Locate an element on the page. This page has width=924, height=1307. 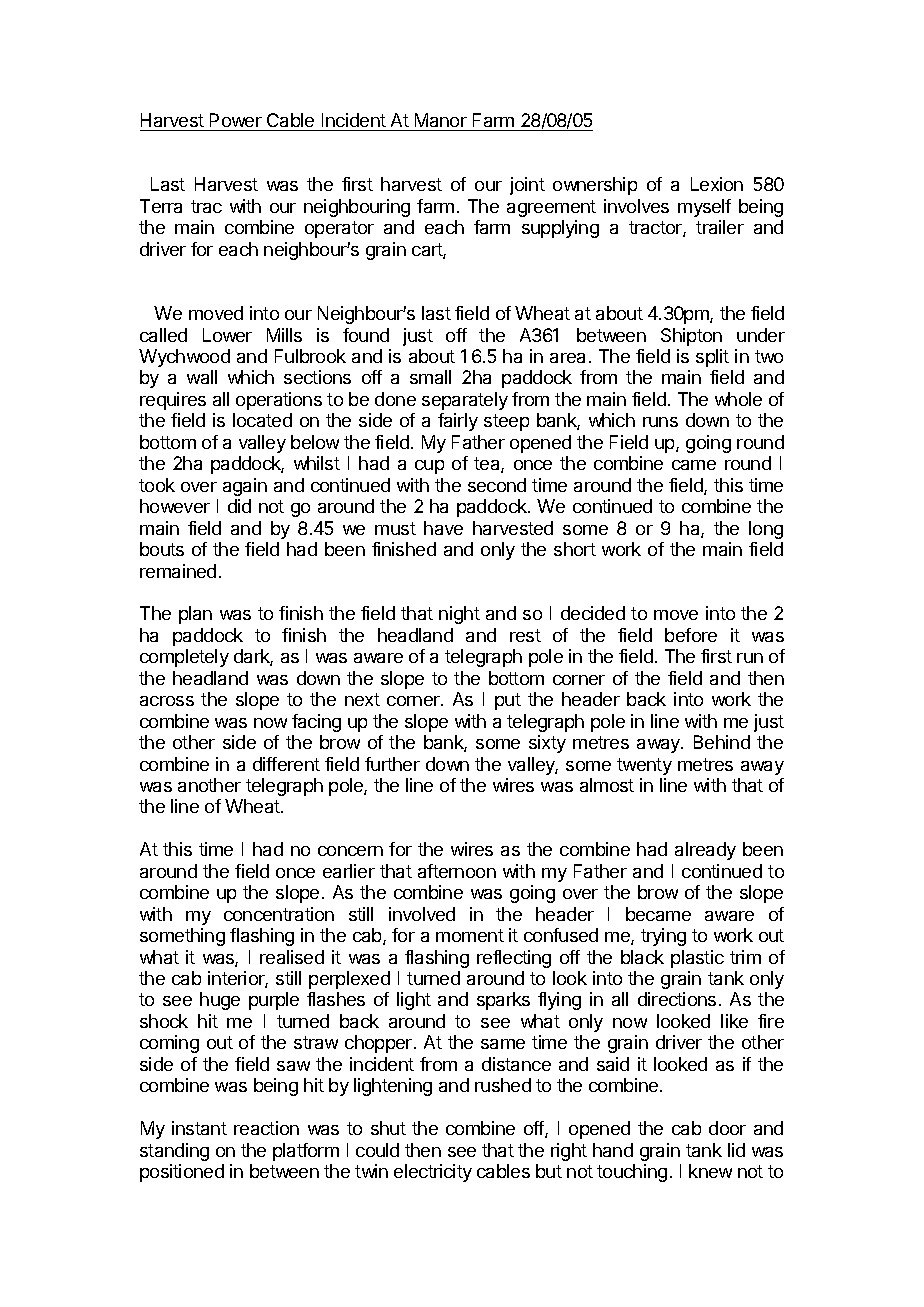
night is located at coordinates (459, 615).
